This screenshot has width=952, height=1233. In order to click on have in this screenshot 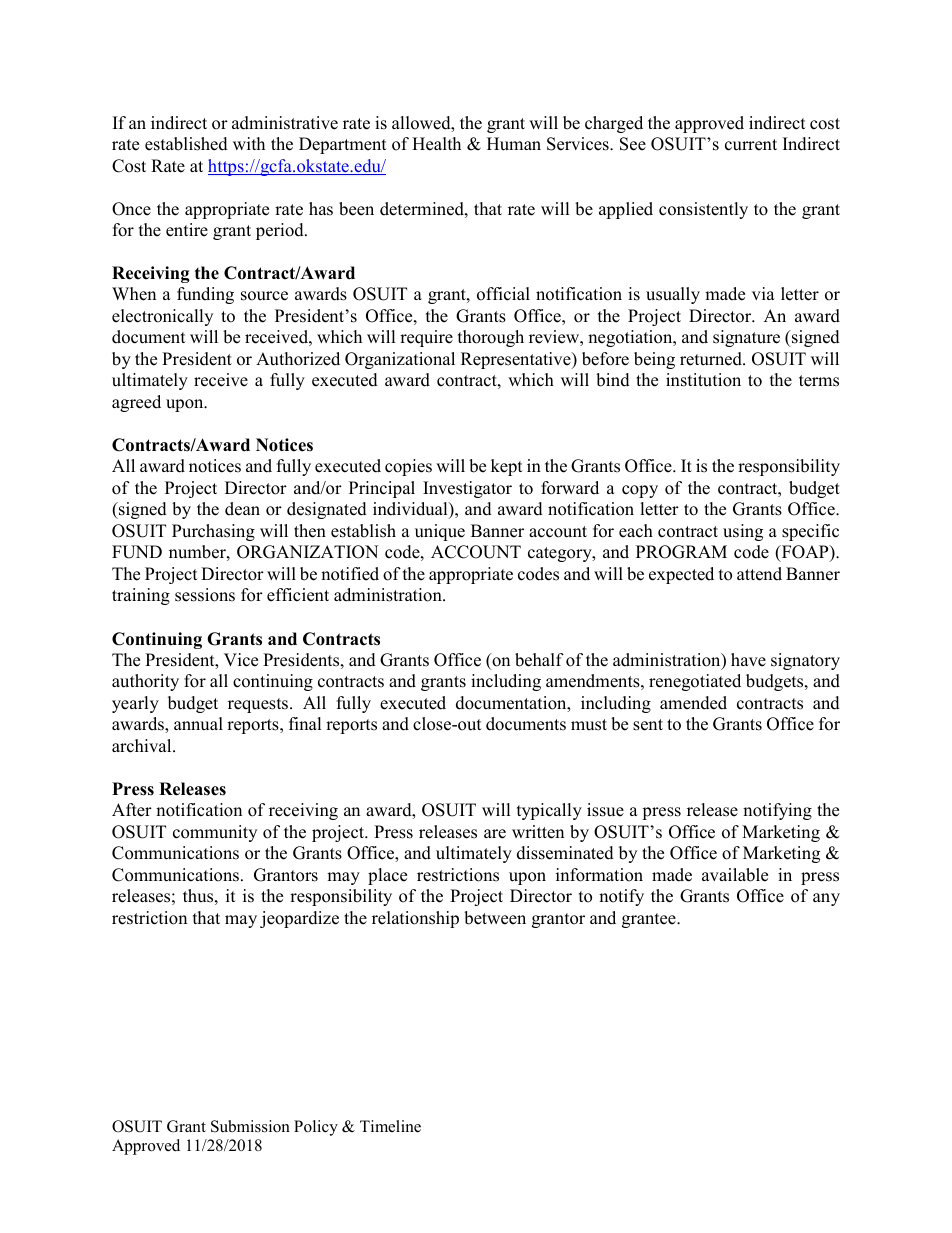, I will do `click(748, 660)`.
